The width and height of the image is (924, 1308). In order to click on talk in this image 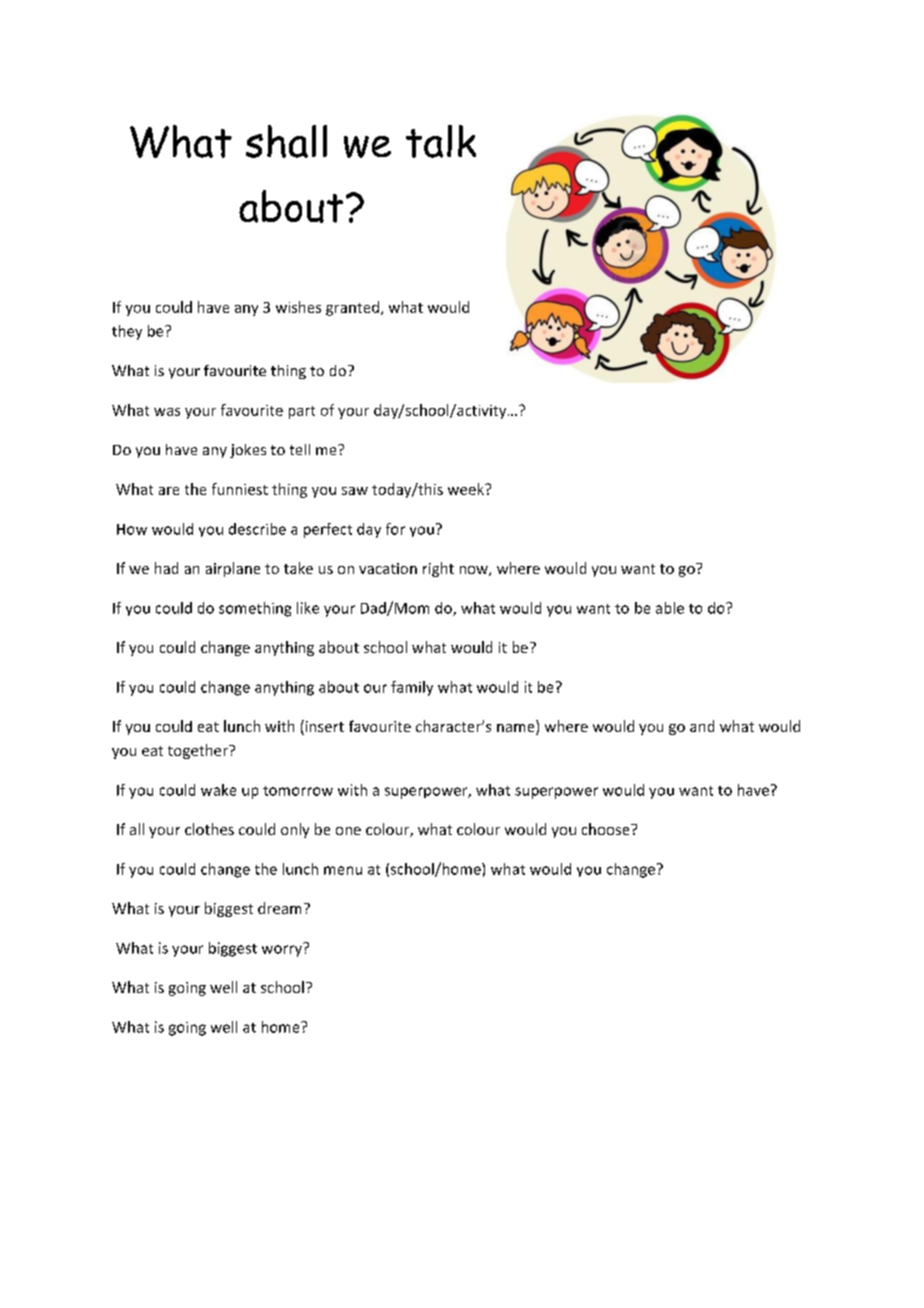, I will do `click(441, 141)`.
